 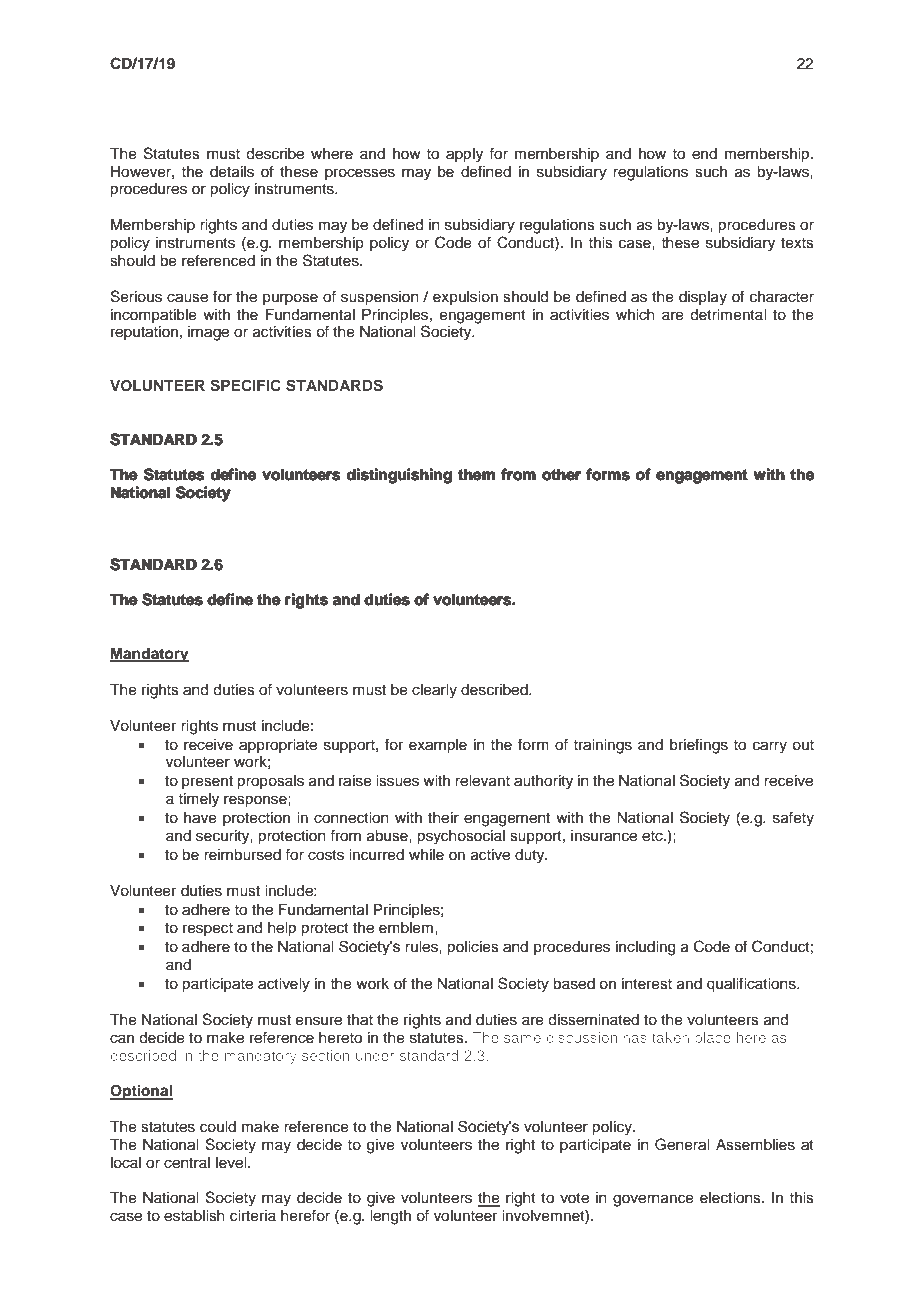 What do you see at coordinates (699, 746) in the document?
I see `briefings` at bounding box center [699, 746].
